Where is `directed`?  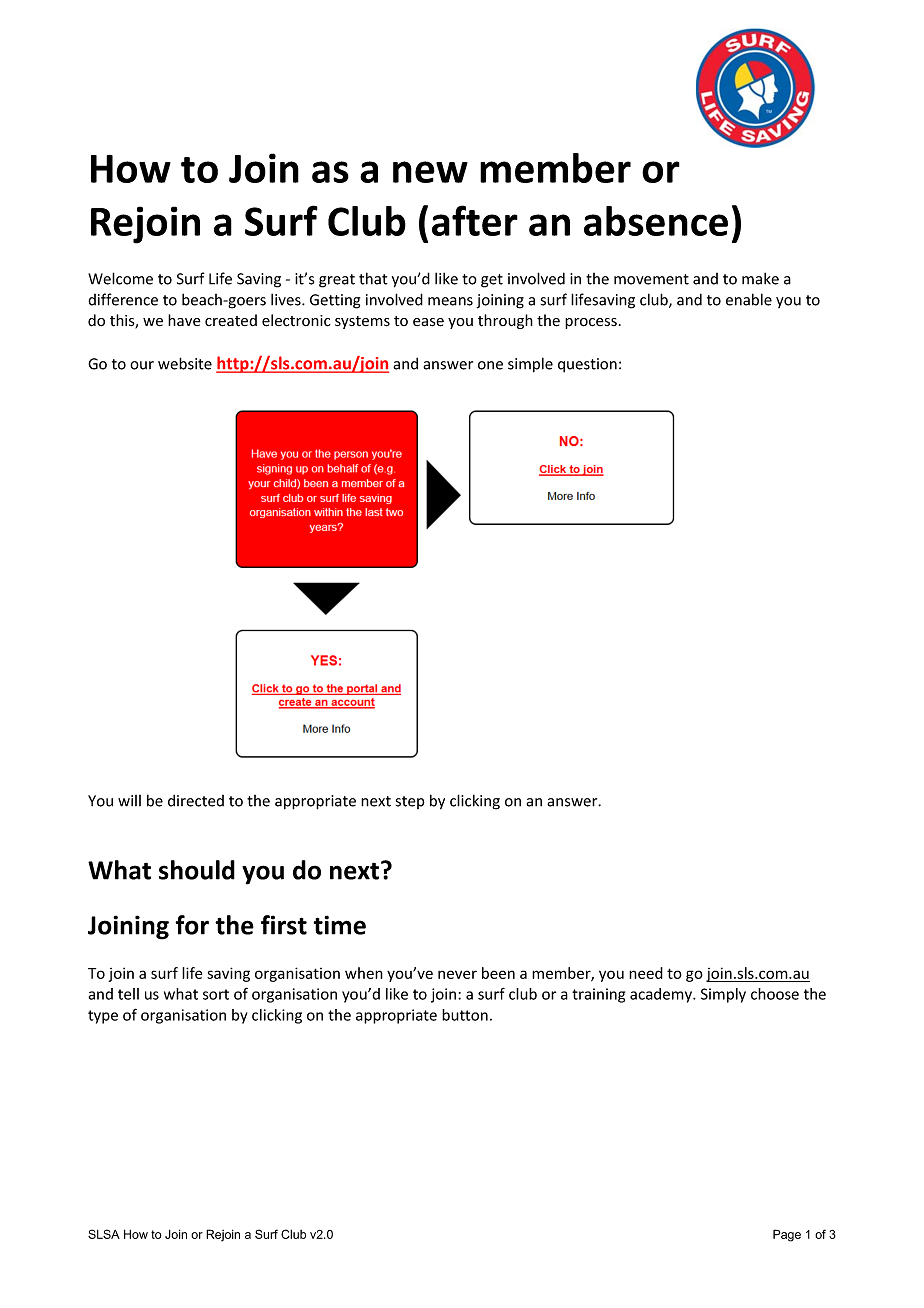
directed is located at coordinates (196, 800).
